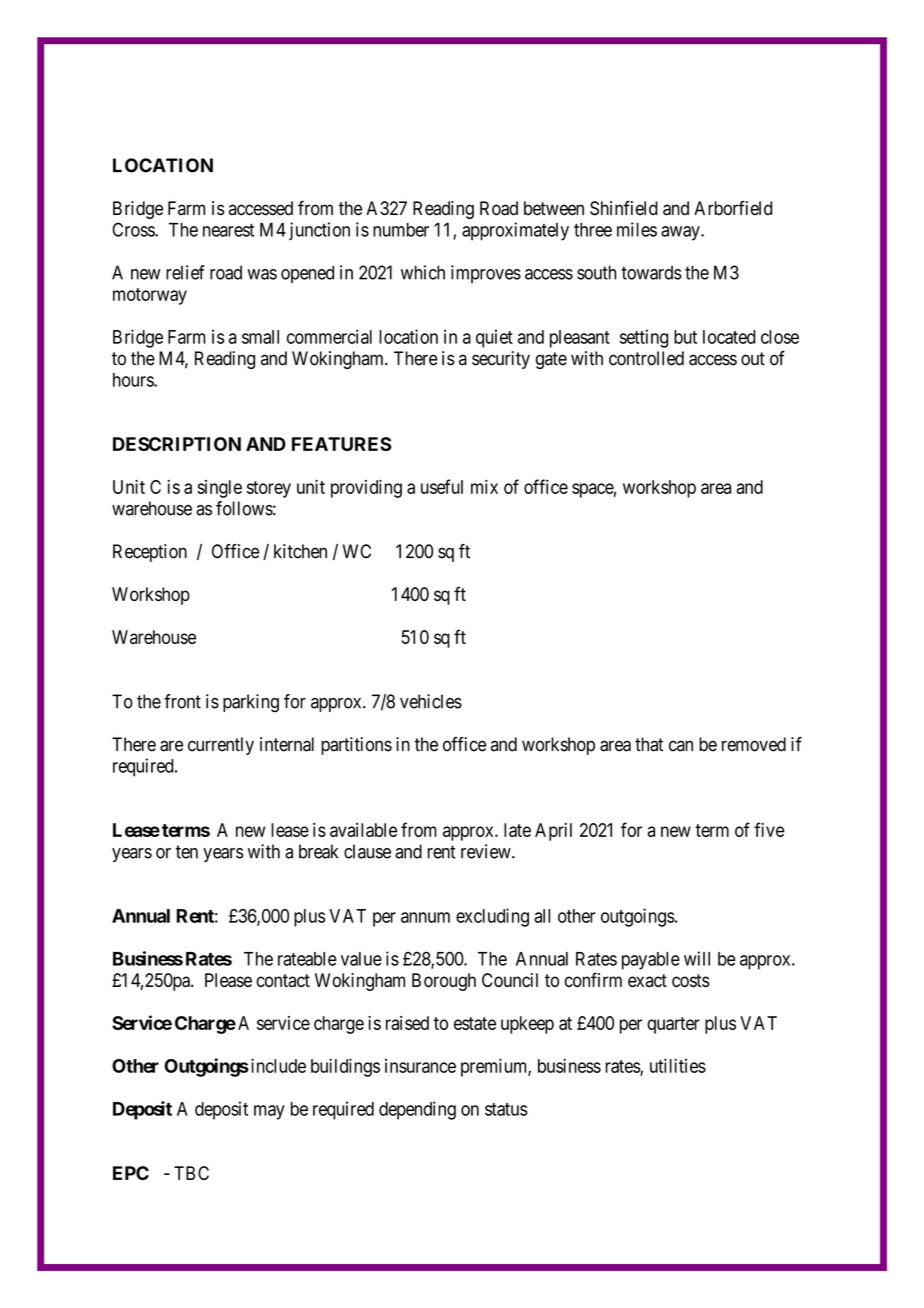  Describe the element at coordinates (401, 230) in the screenshot. I see `number` at that location.
